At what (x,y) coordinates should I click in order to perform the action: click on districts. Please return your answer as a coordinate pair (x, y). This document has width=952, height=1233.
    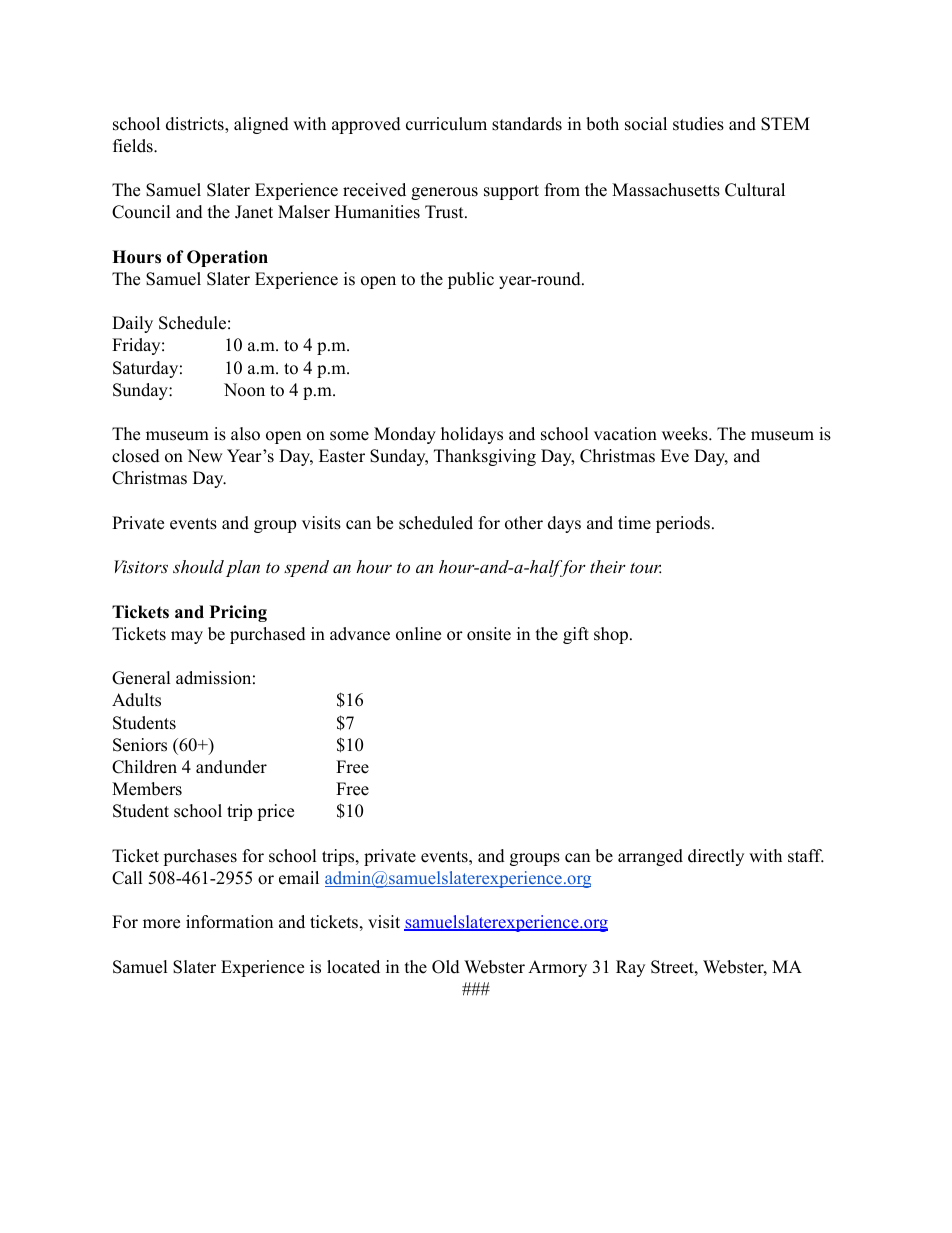
    Looking at the image, I should click on (196, 125).
